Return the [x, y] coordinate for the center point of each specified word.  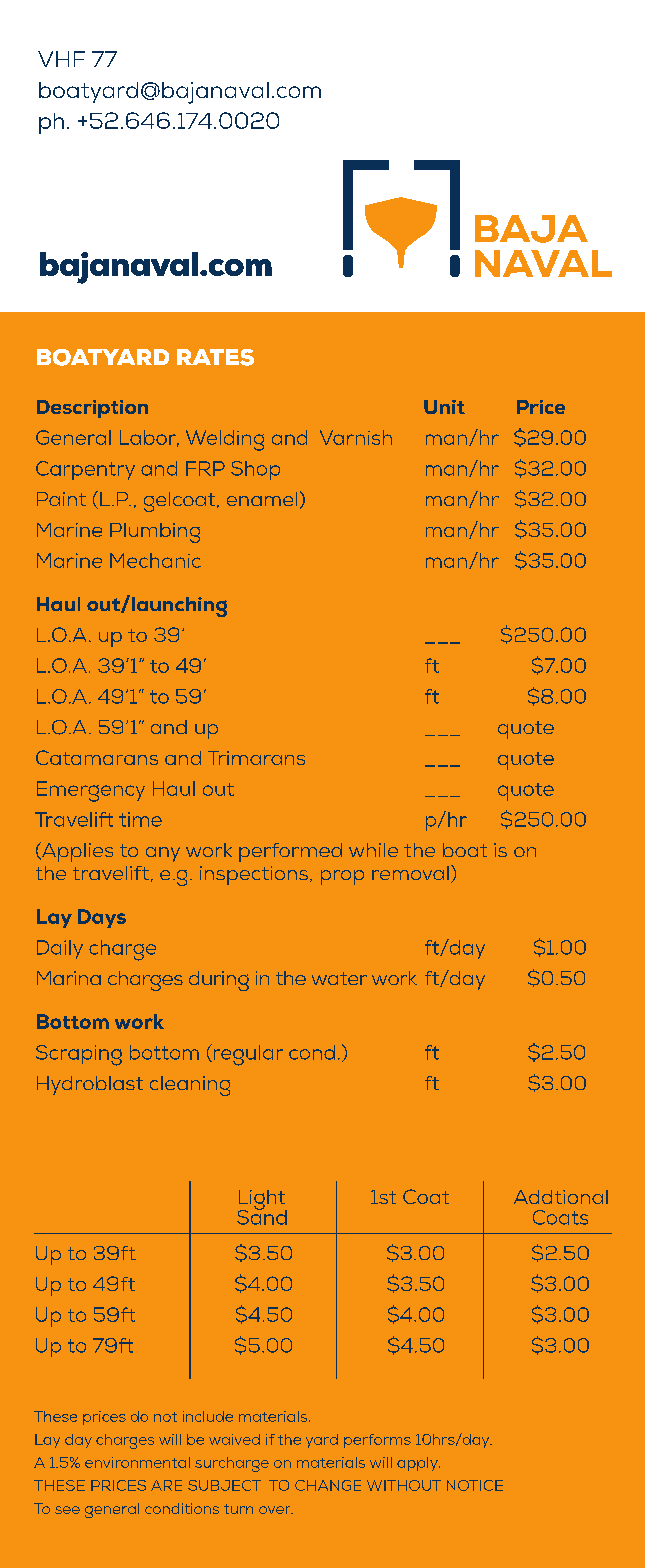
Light [262, 1201]
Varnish [356, 437]
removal [410, 873]
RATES [215, 357]
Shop [255, 470]
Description [92, 409]
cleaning [190, 1086]
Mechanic [155, 560]
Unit [444, 407]
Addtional [561, 1197]
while [373, 850]
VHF [61, 59]
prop [342, 877]
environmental [137, 1462]
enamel [262, 499]
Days [102, 918]
